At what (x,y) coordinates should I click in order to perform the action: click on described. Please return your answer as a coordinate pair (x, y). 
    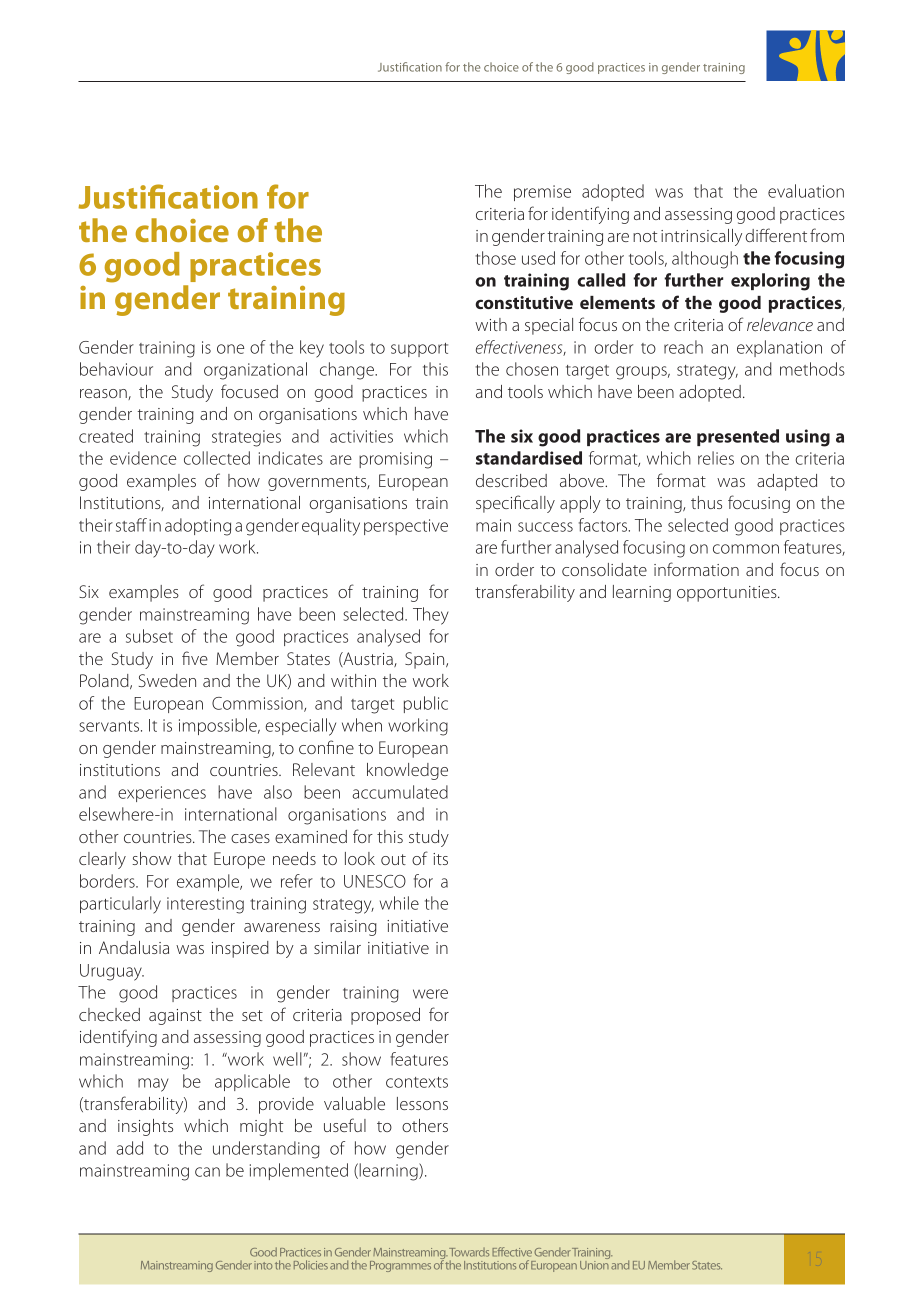
    Looking at the image, I should click on (511, 480).
